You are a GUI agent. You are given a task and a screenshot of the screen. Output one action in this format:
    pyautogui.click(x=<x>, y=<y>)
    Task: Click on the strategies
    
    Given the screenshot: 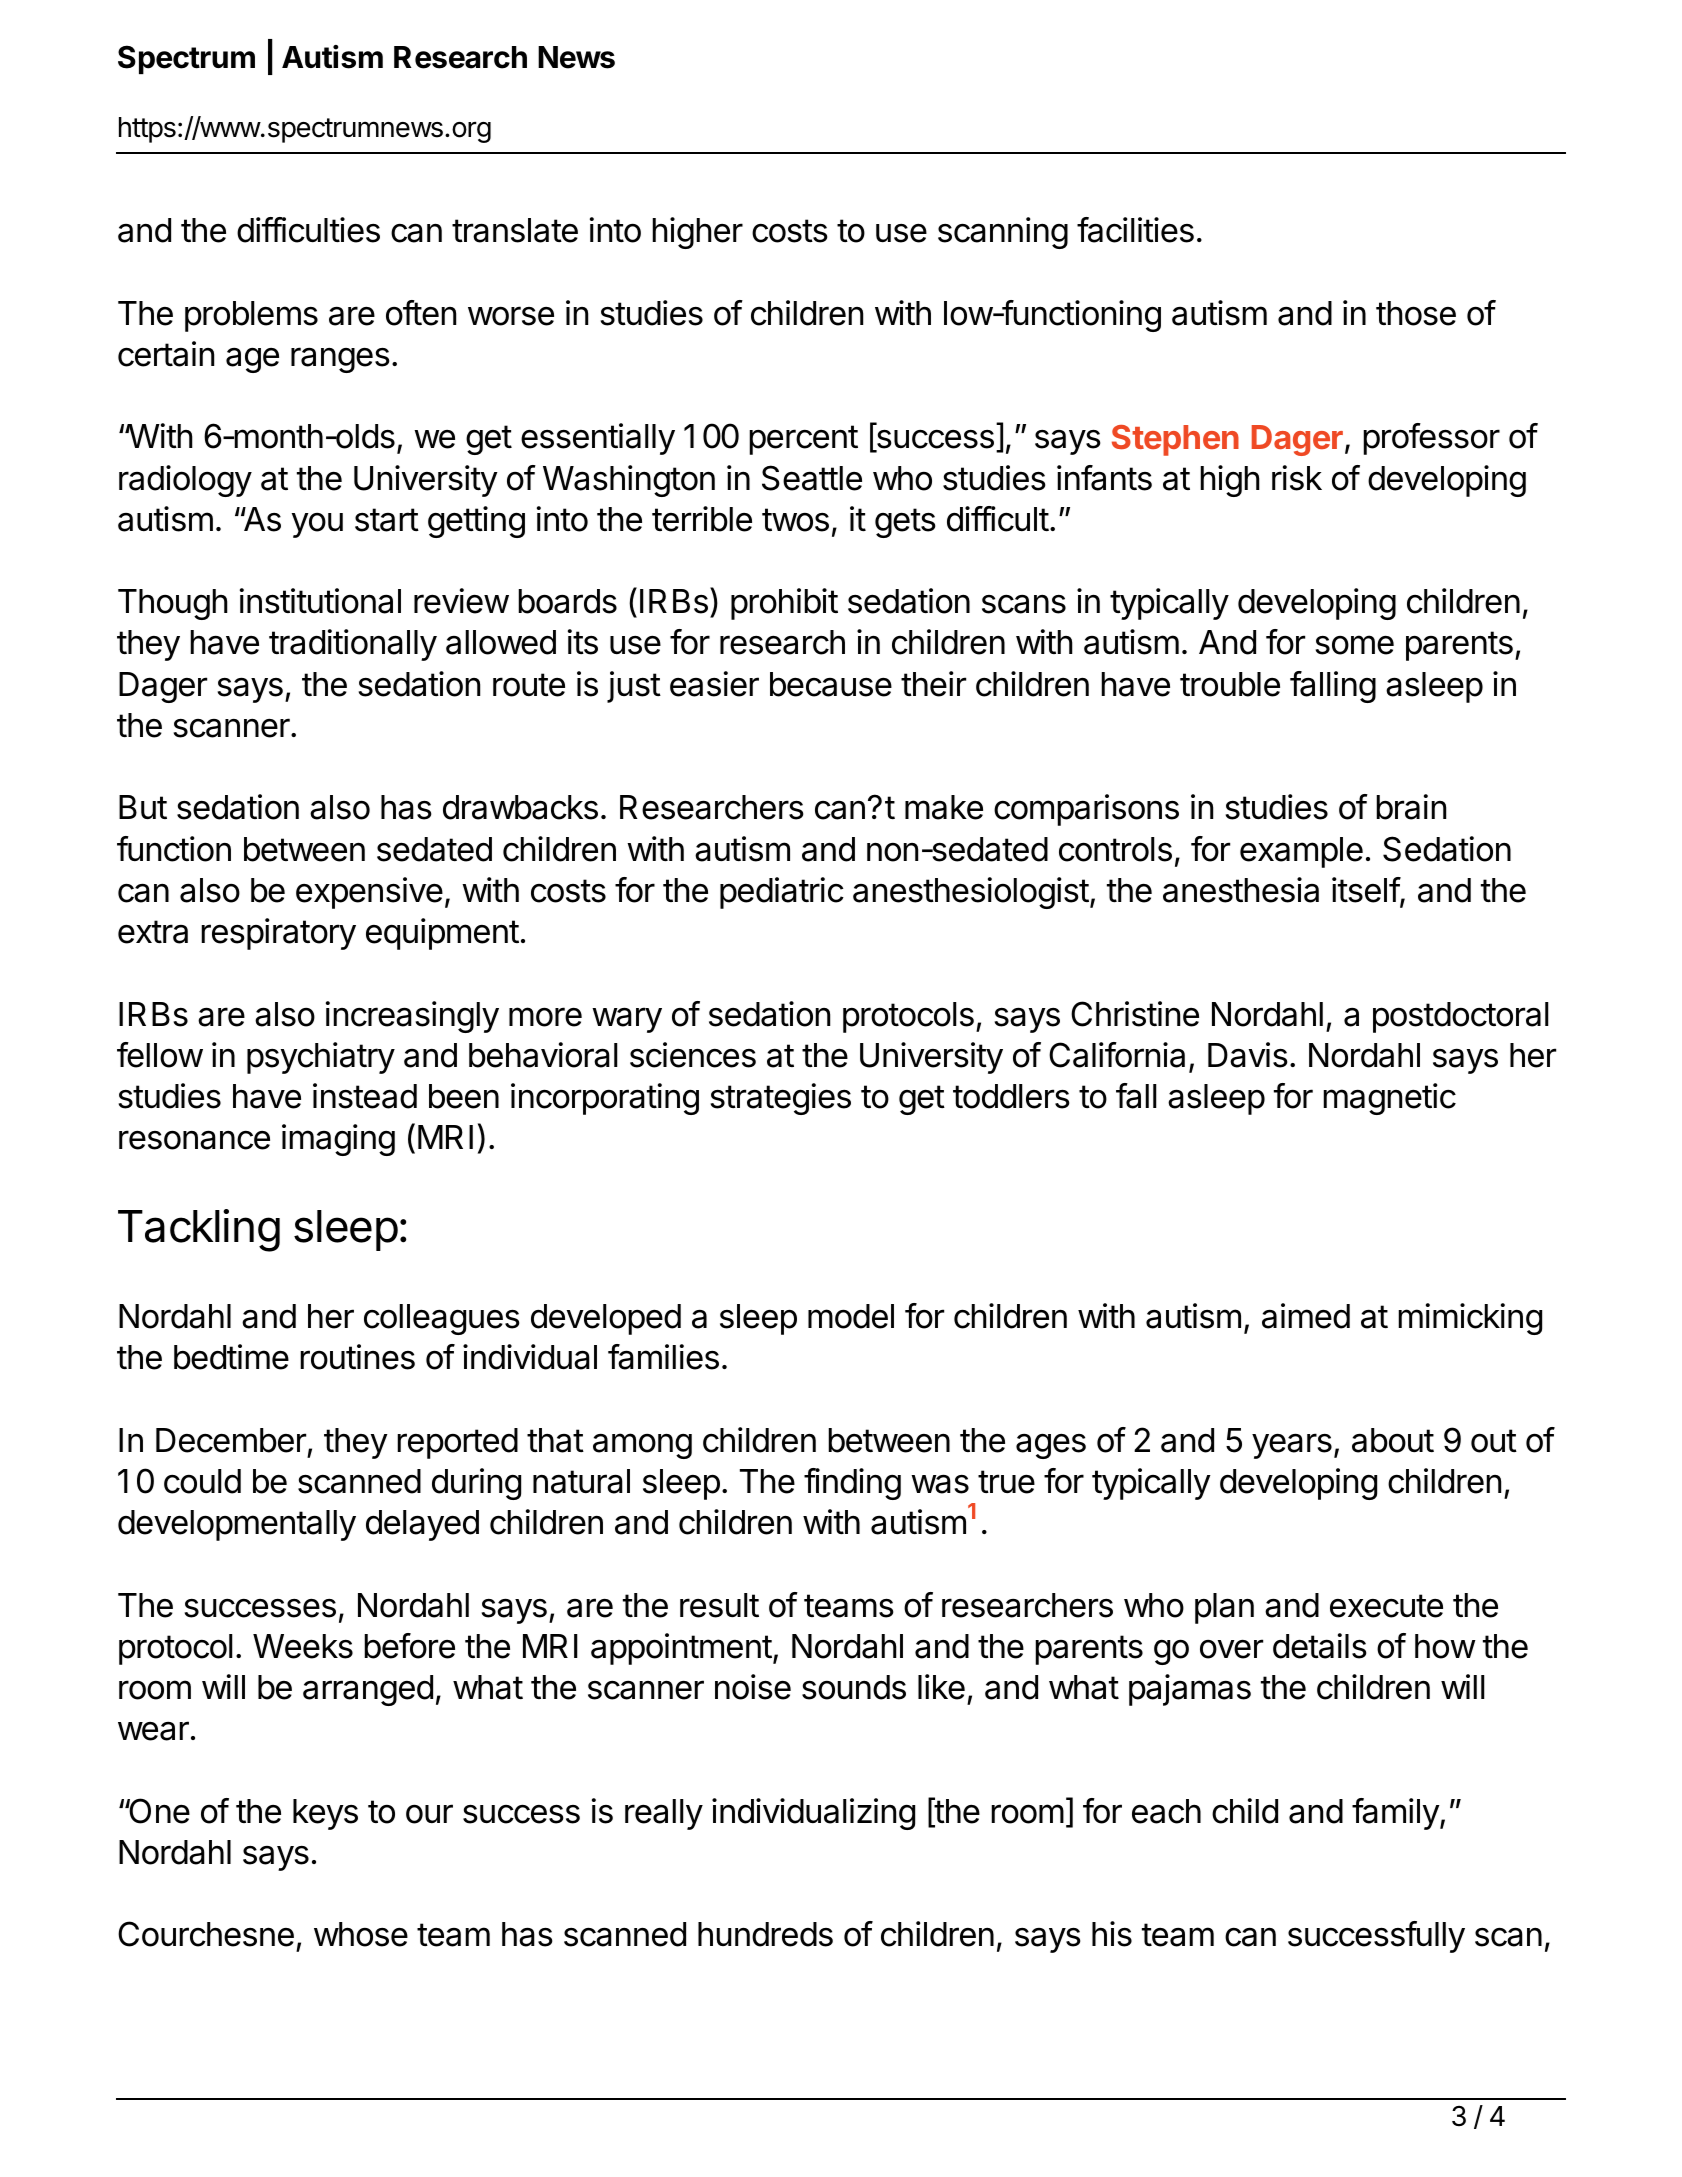 What is the action you would take?
    pyautogui.click(x=780, y=1099)
